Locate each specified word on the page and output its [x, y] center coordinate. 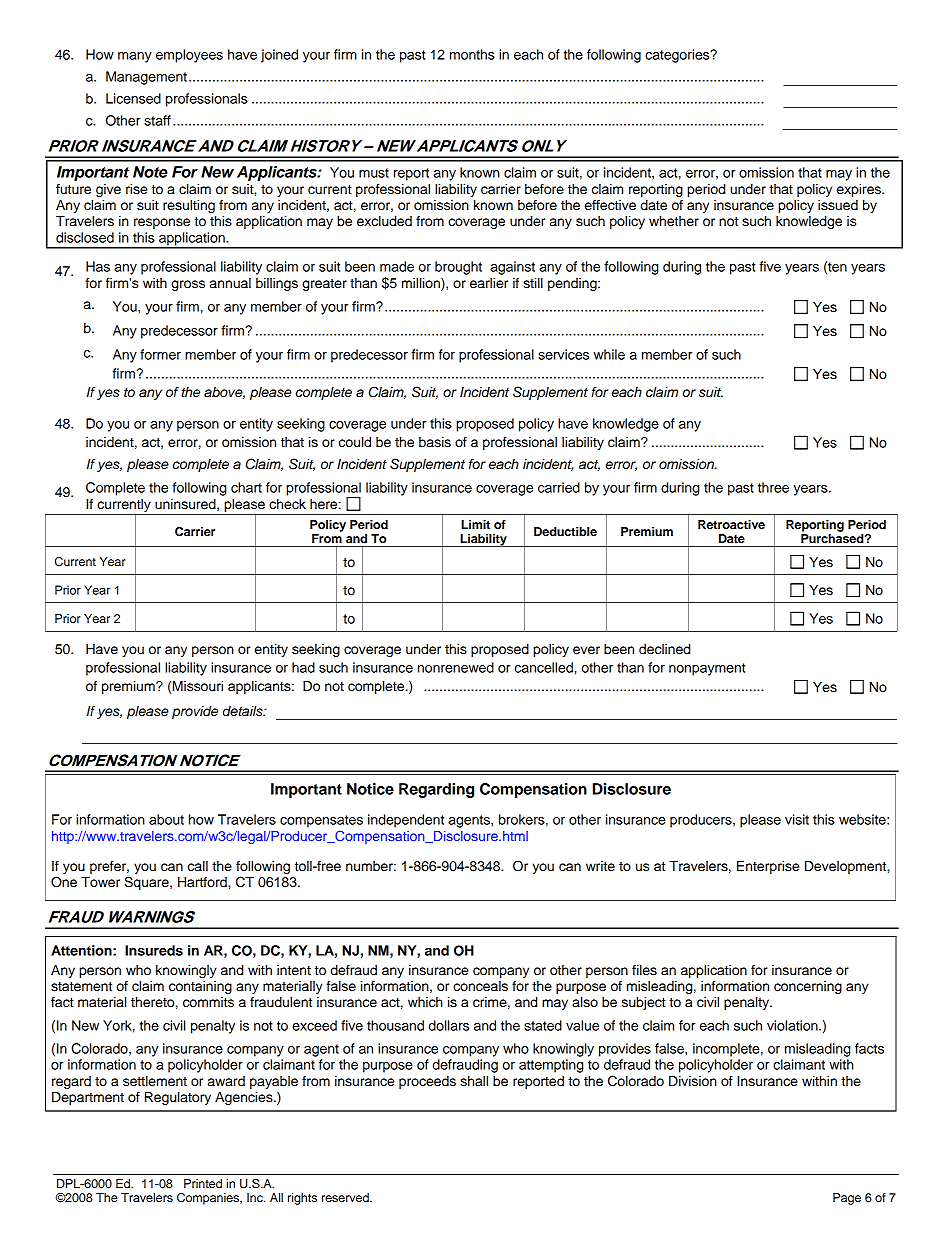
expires [860, 190]
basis [435, 442]
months [472, 54]
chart [246, 487]
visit [797, 819]
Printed [203, 1183]
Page [847, 1199]
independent [406, 821]
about [166, 819]
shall [474, 1081]
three [773, 487]
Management [146, 78]
